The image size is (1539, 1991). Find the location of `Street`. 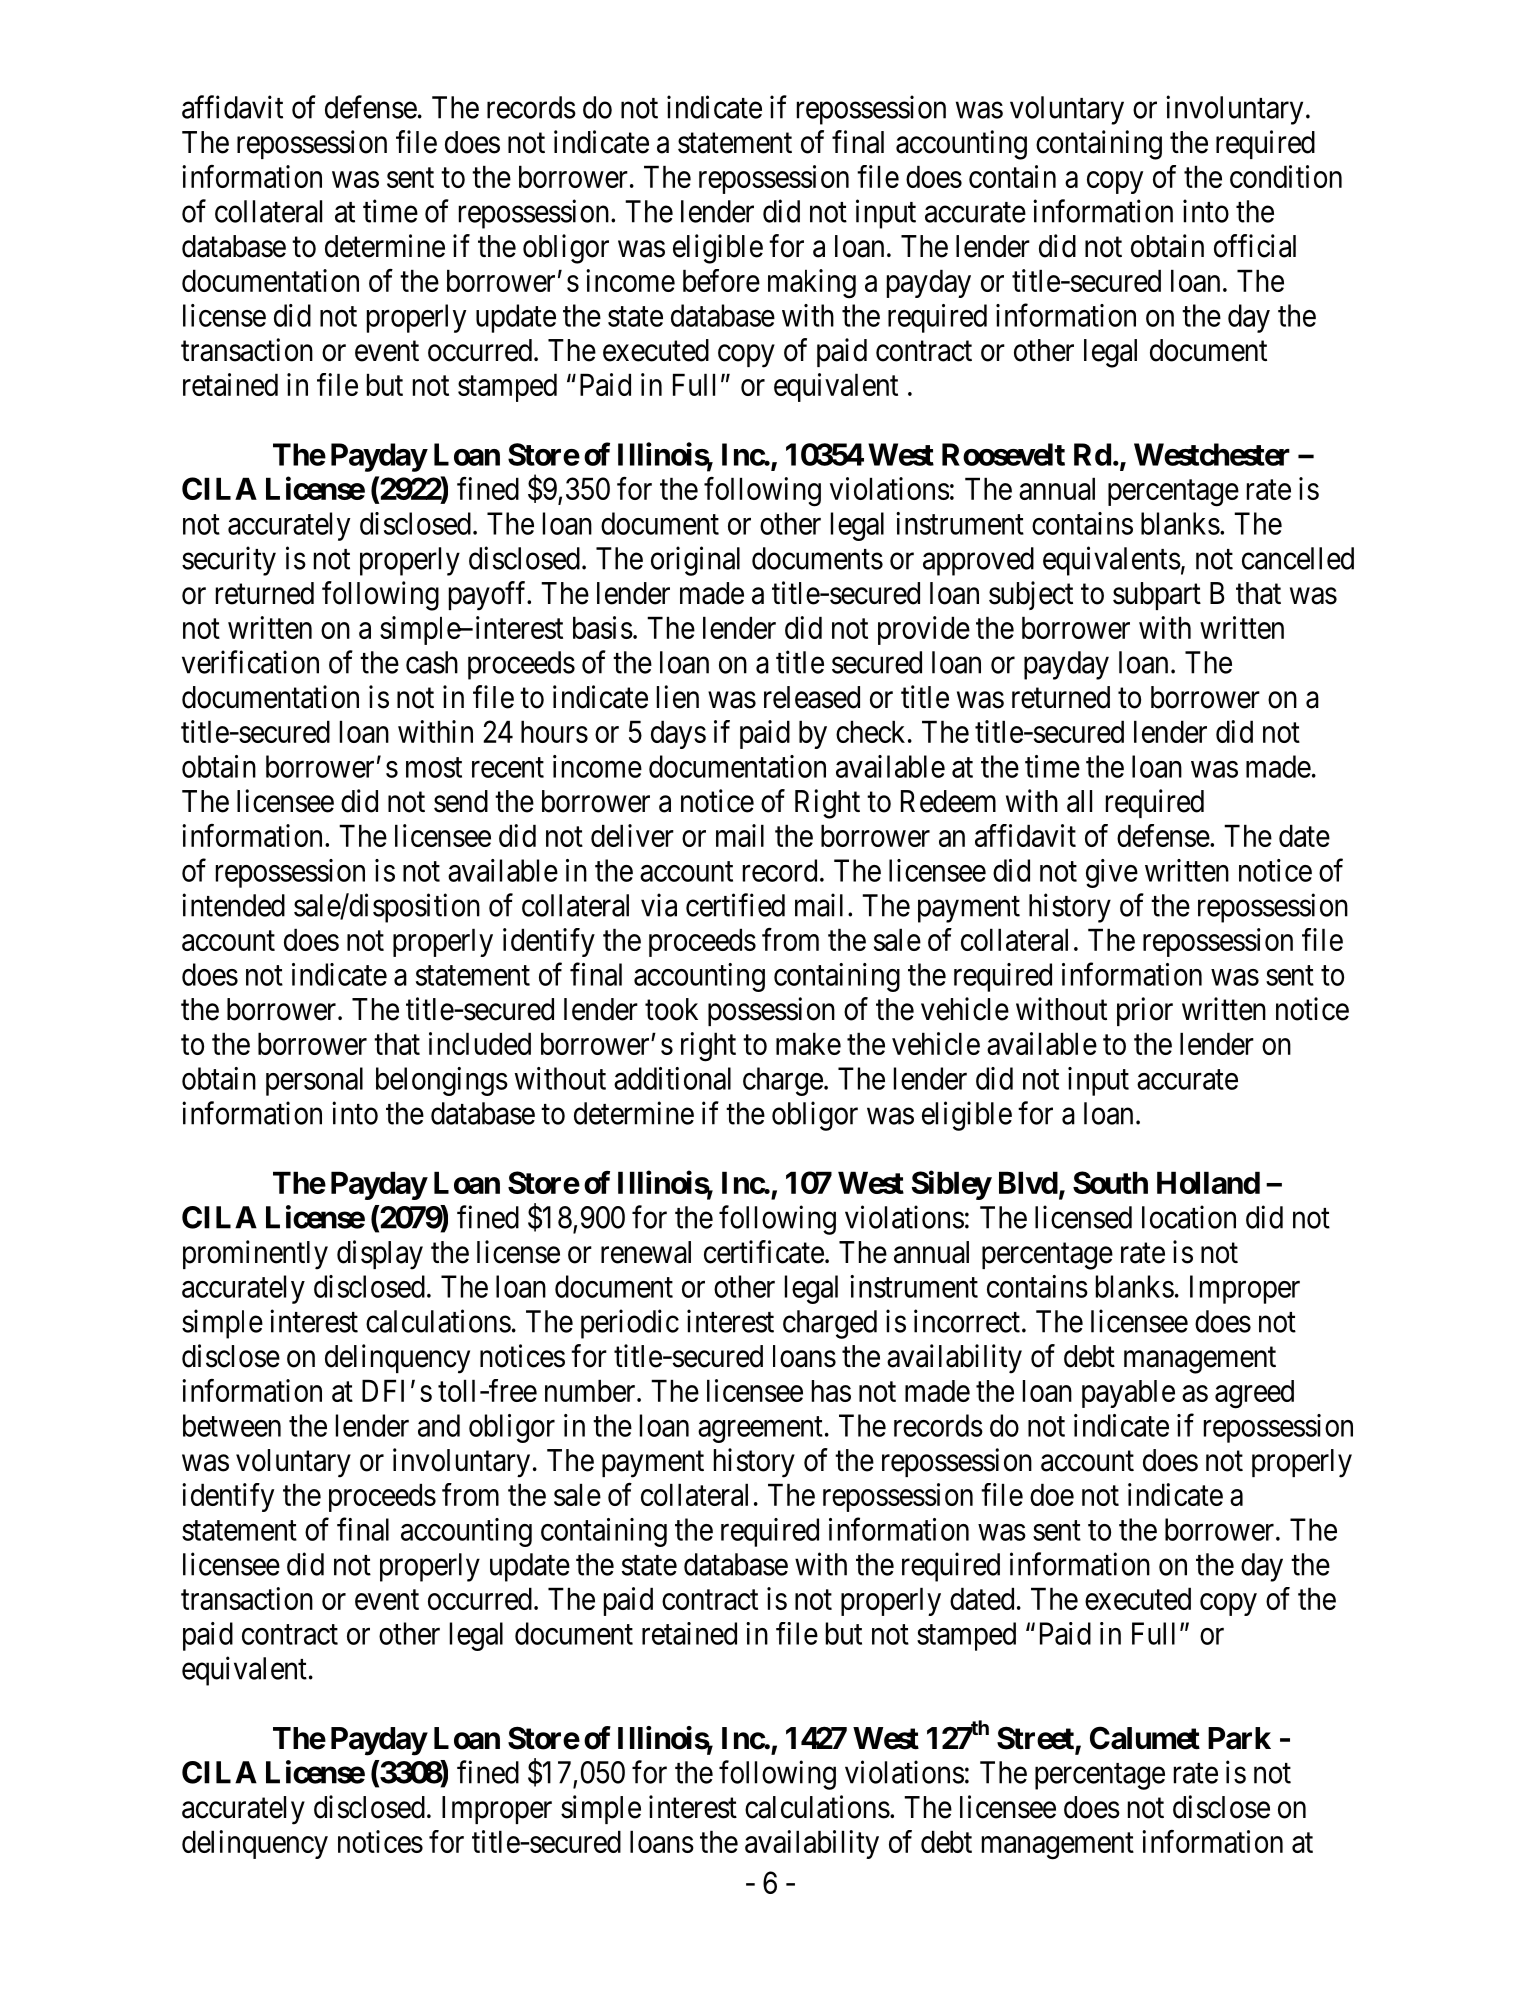

Street is located at coordinates (1036, 1739).
